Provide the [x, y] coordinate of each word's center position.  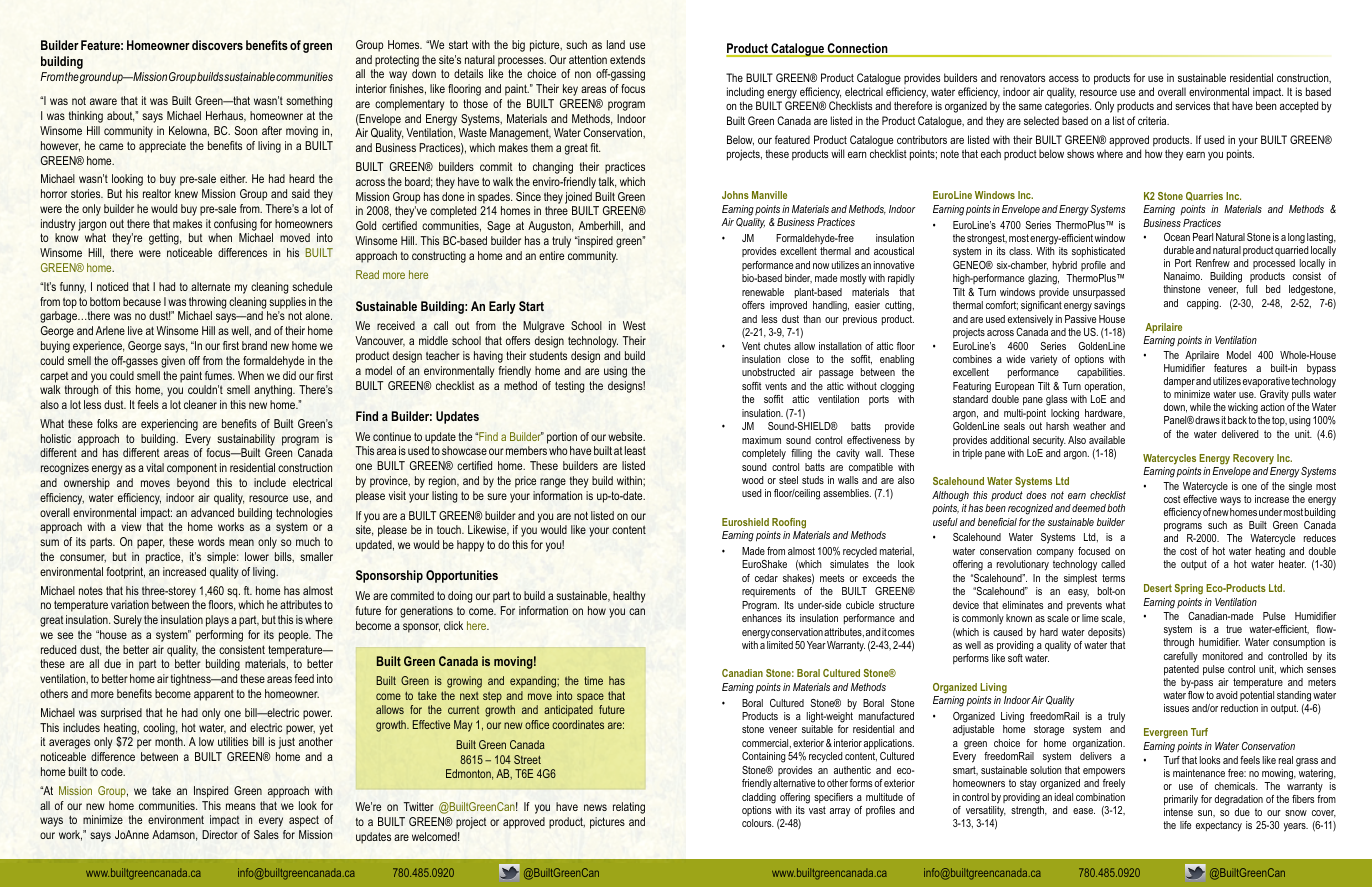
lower [257, 556]
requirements [768, 592]
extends [627, 59]
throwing [207, 303]
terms [1113, 578]
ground [95, 78]
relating [629, 808]
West [634, 325]
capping [1204, 304]
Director [220, 834]
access [1064, 78]
